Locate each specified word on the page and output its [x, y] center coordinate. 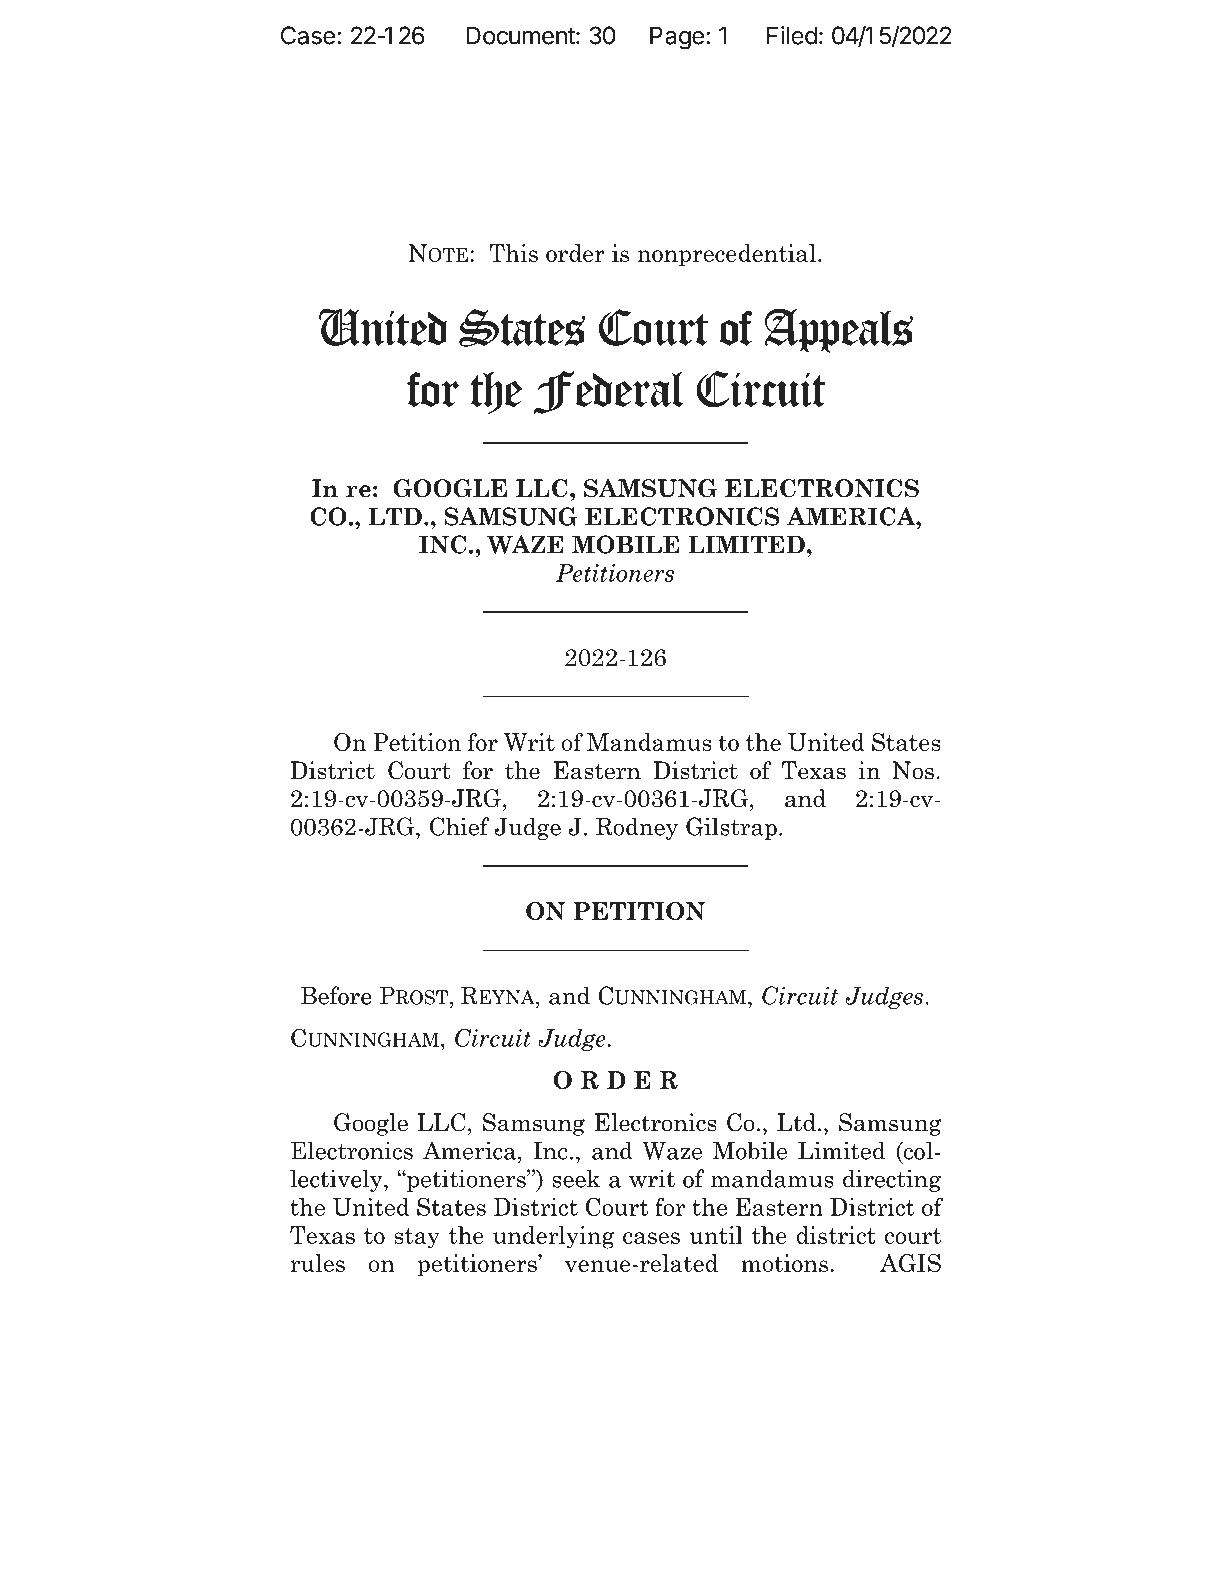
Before [336, 995]
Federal [608, 392]
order [575, 253]
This [513, 253]
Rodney [637, 828]
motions [784, 1263]
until [716, 1235]
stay [417, 1238]
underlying [554, 1237]
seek [576, 1178]
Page [677, 38]
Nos [913, 770]
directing [892, 1180]
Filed [792, 35]
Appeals [839, 330]
